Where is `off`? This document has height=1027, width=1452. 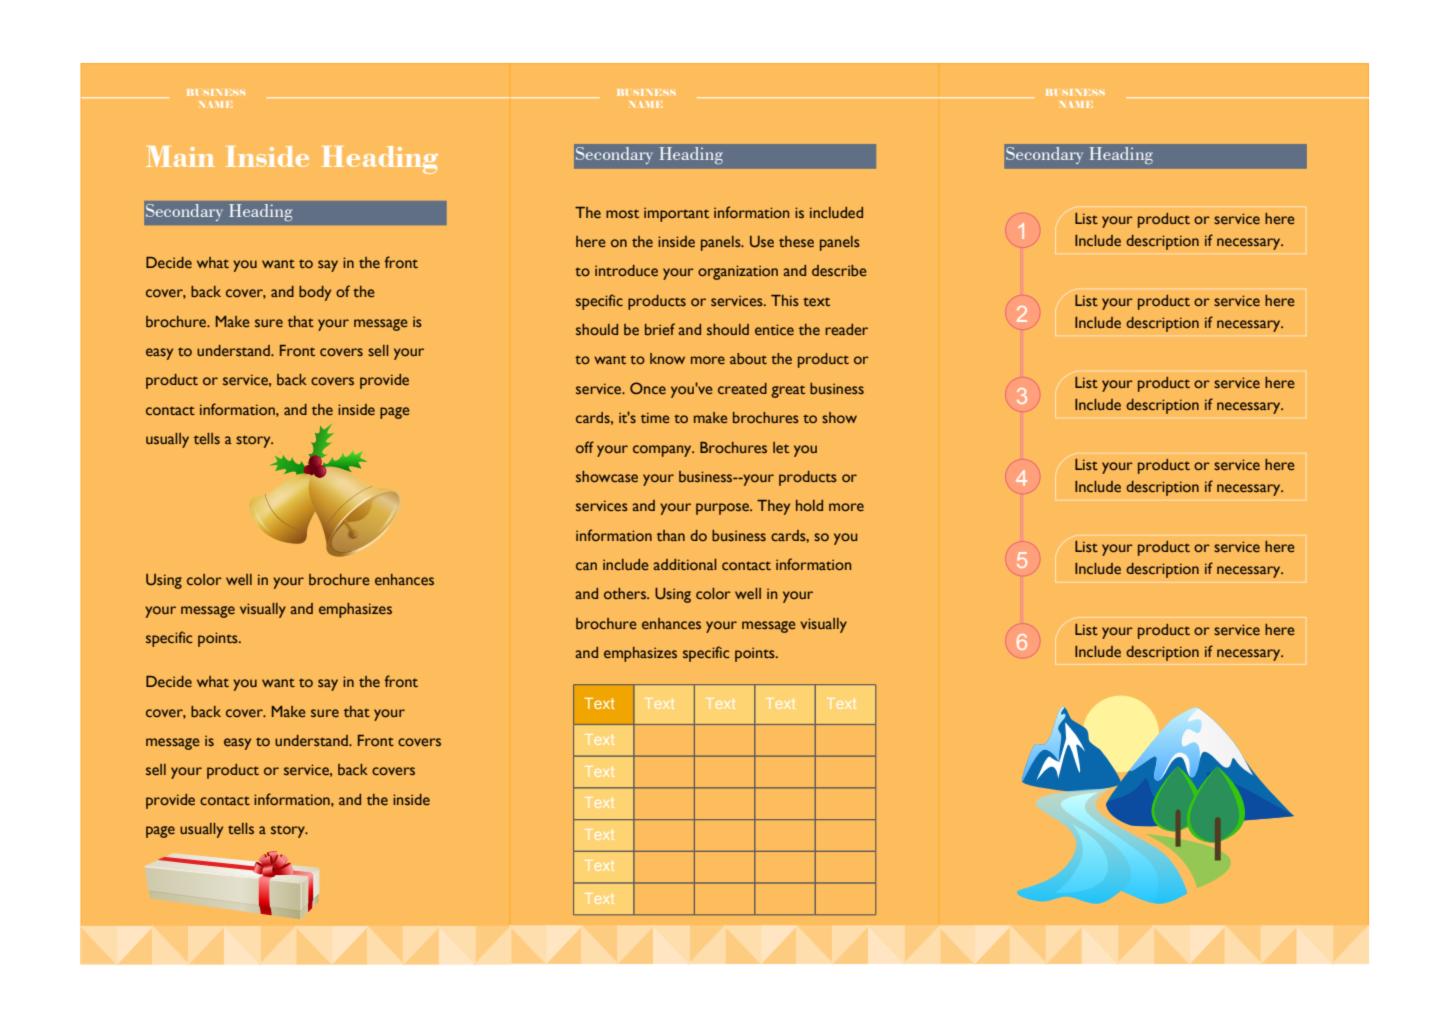 off is located at coordinates (585, 447).
